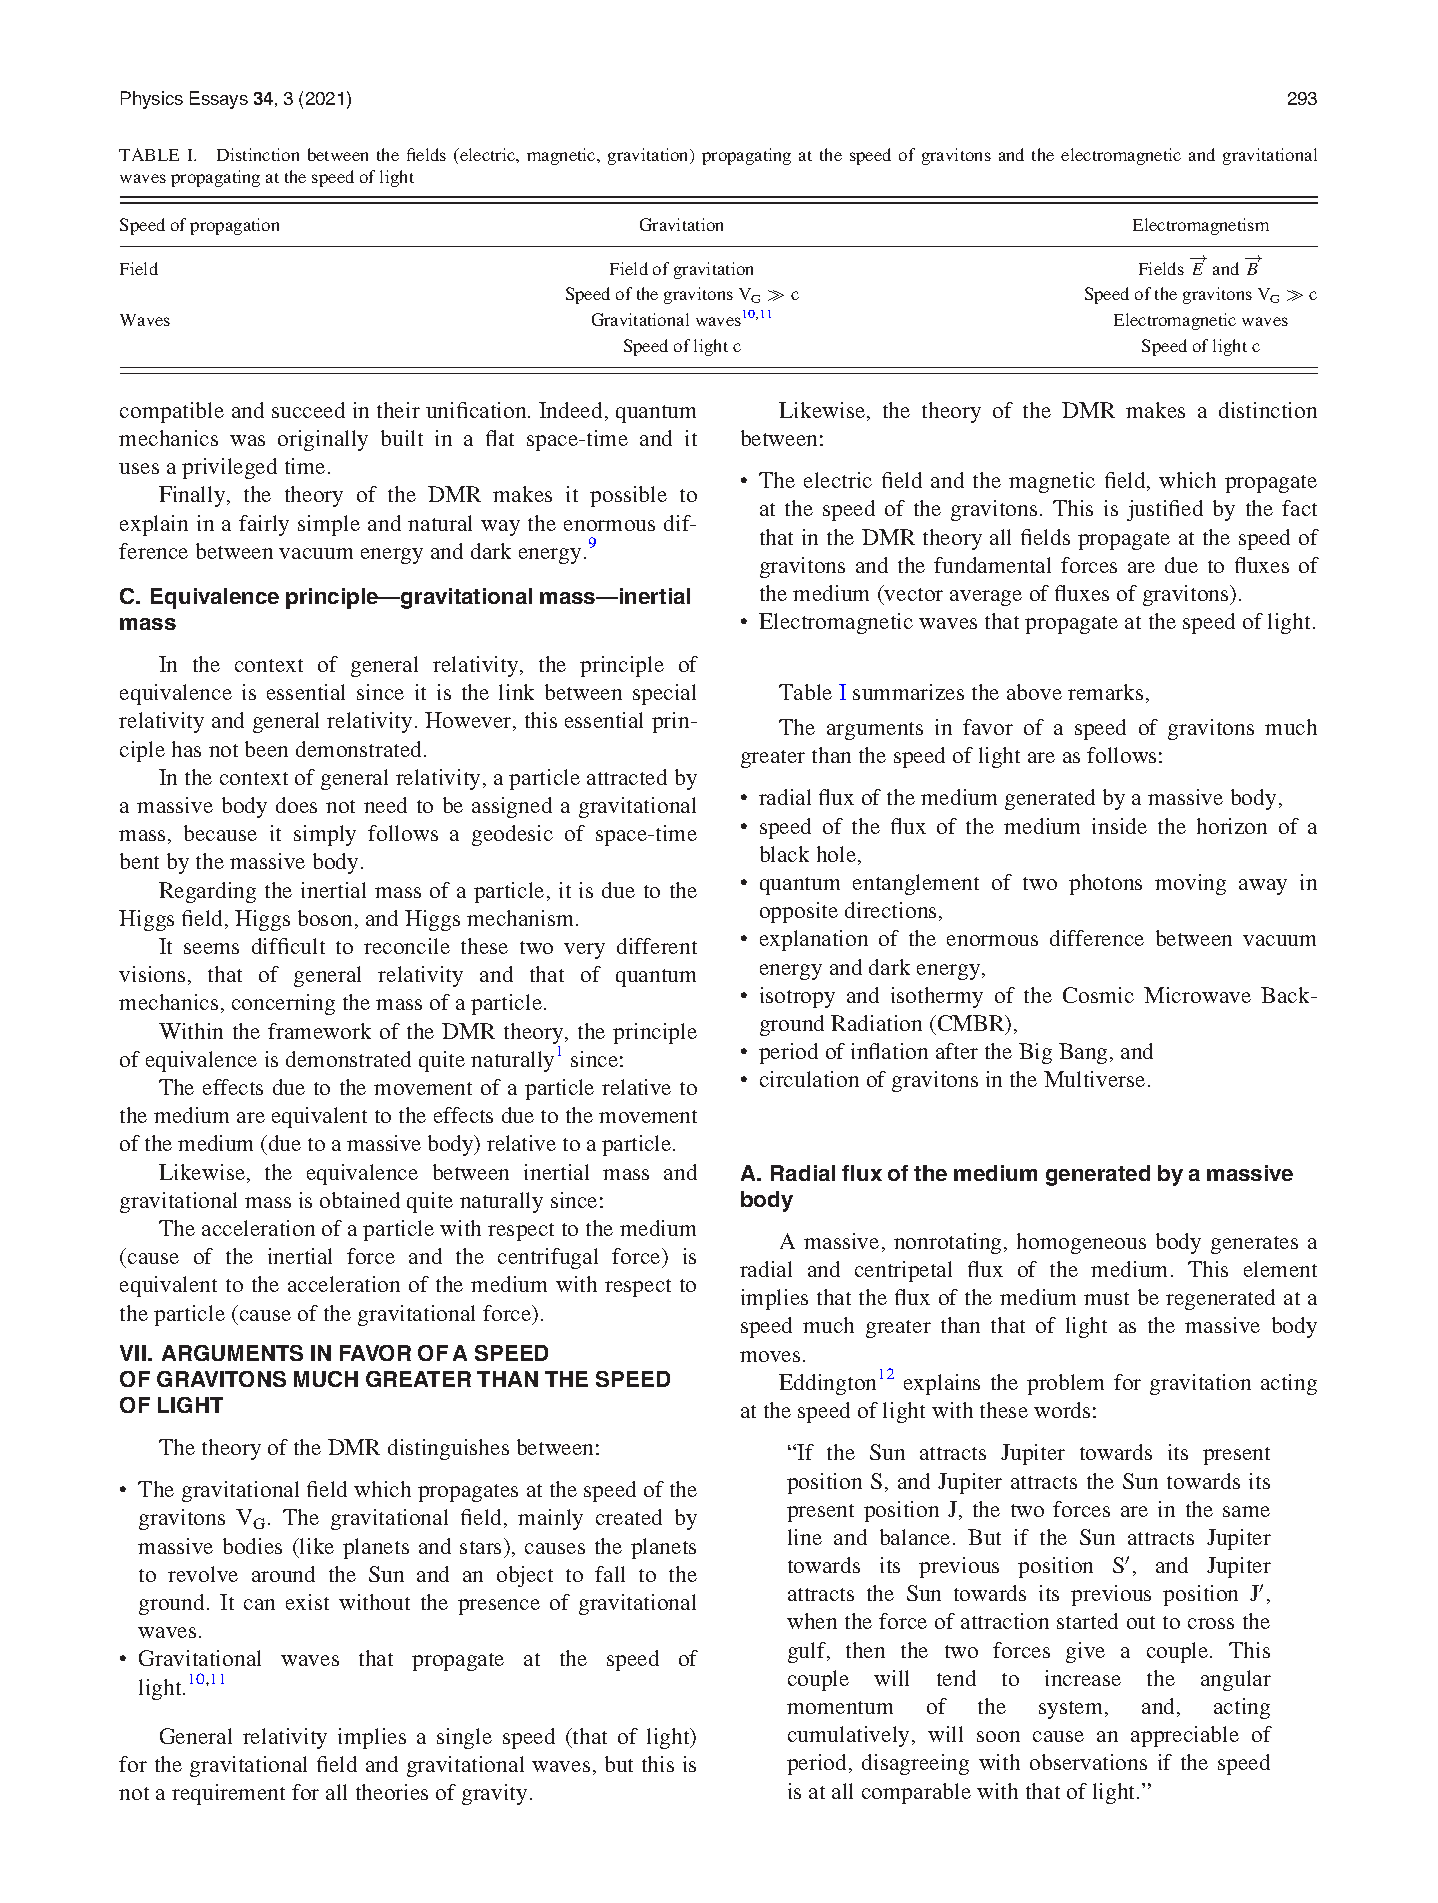 The width and height of the page is (1438, 1903). Describe the element at coordinates (1185, 1736) in the page. I see `appreciable` at that location.
